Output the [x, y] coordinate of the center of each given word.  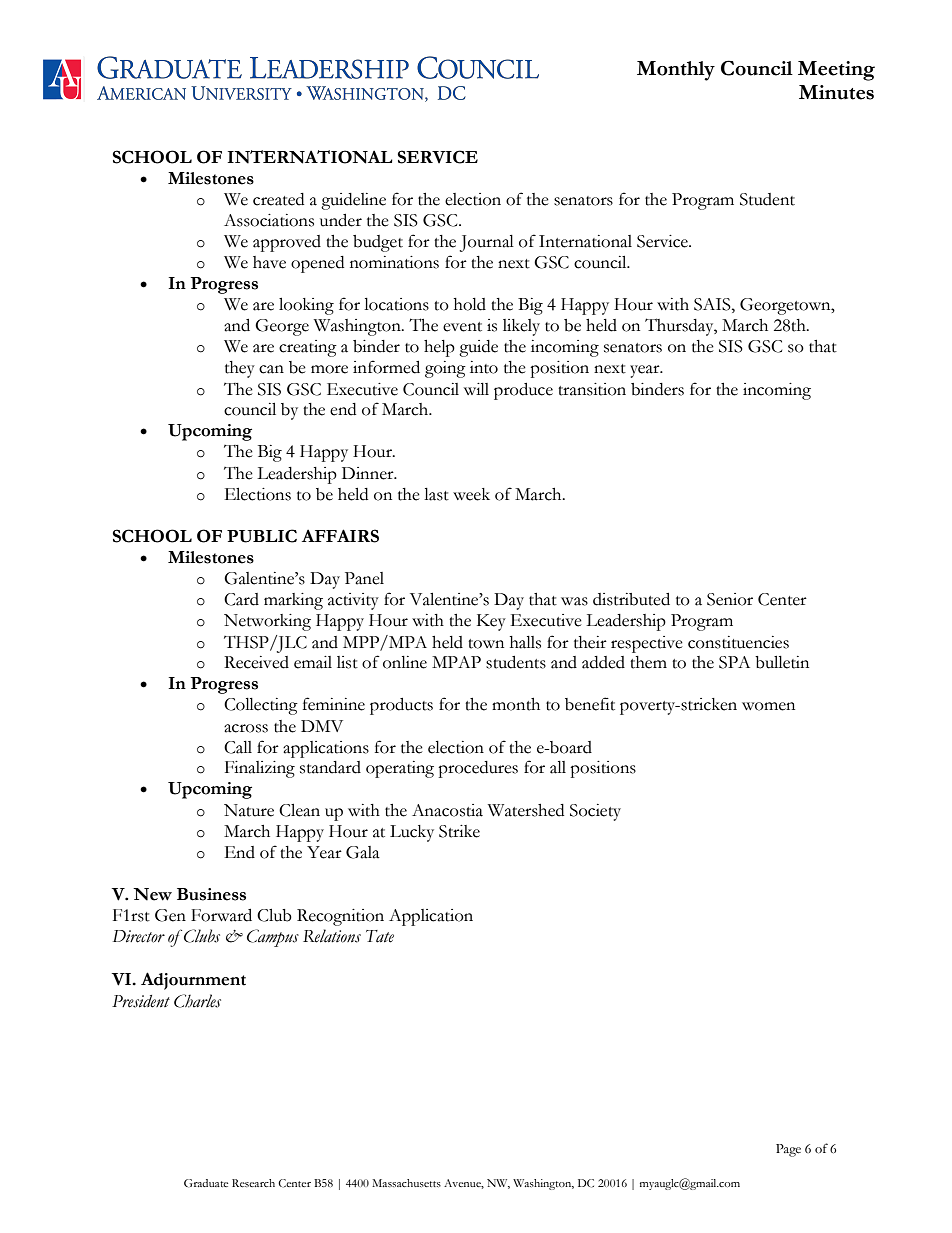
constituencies [738, 642]
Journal [487, 243]
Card [241, 599]
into [484, 367]
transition [592, 389]
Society [595, 812]
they [240, 369]
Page [788, 1150]
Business [211, 894]
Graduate [206, 1183]
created [278, 199]
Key [491, 622]
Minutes [836, 92]
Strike [459, 831]
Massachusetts [406, 1183]
